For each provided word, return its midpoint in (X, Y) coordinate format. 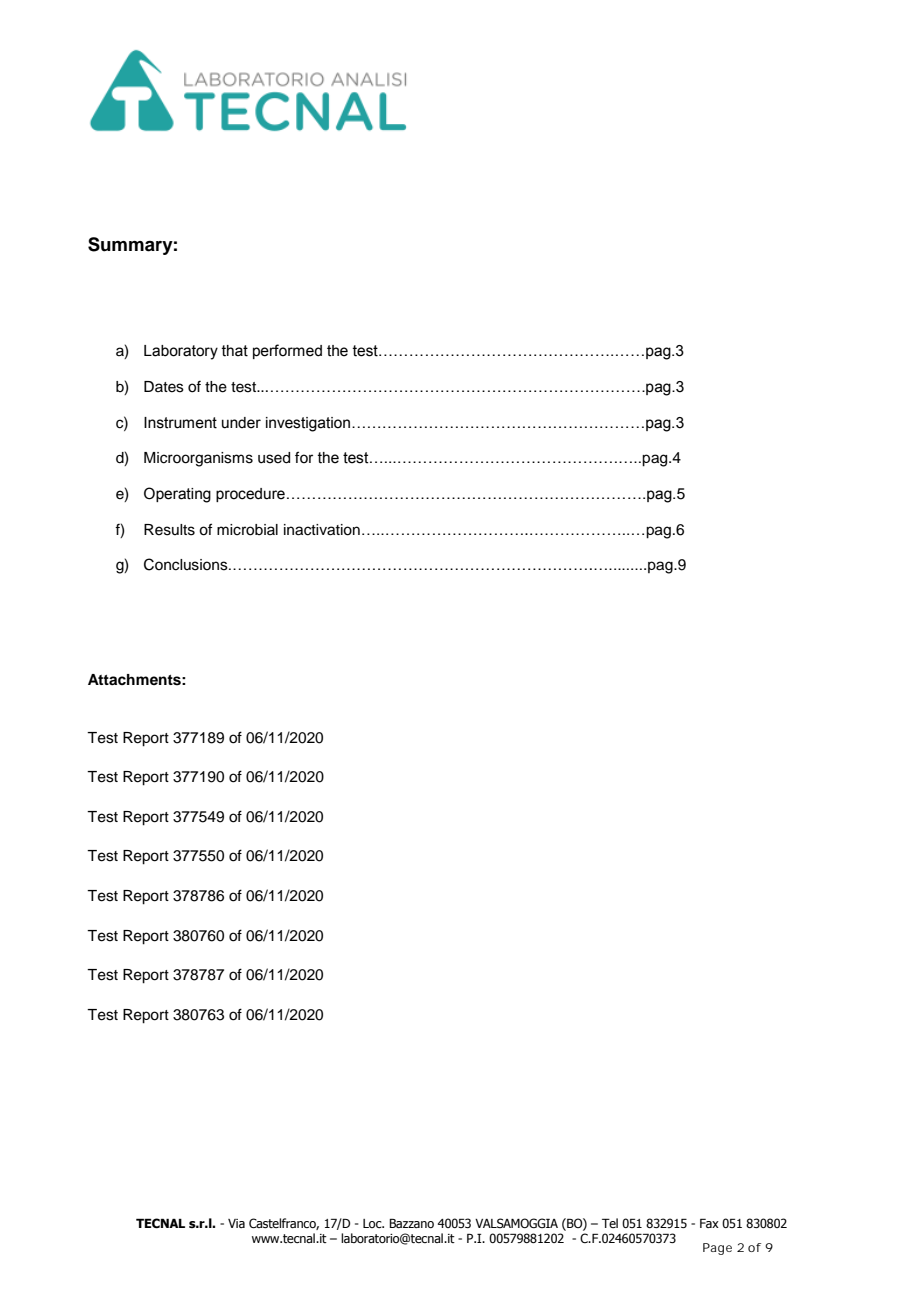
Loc (373, 1223)
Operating (177, 495)
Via (236, 1223)
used (274, 458)
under (241, 423)
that (234, 351)
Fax (709, 1223)
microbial (247, 530)
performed (287, 351)
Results (169, 530)
